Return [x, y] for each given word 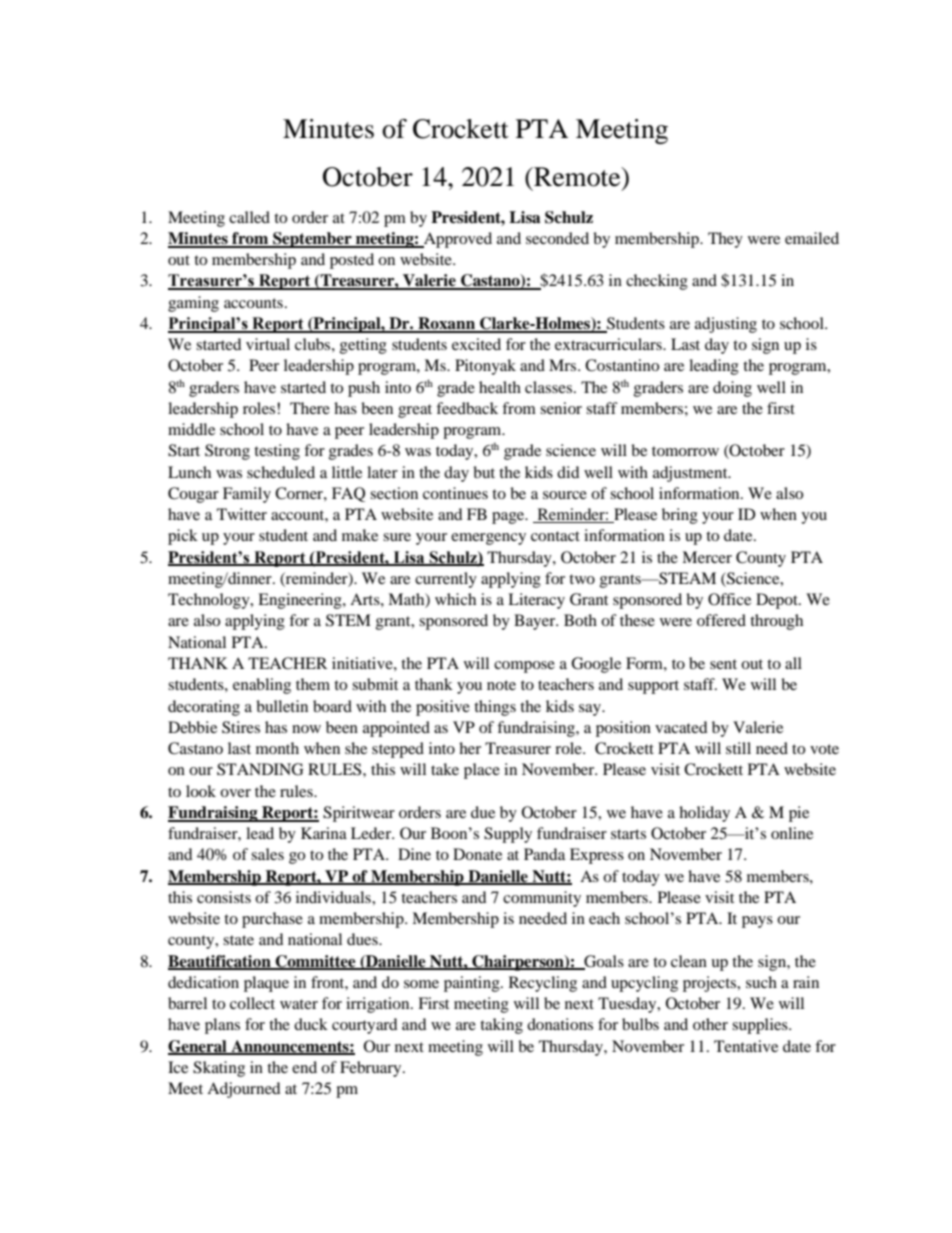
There [310, 408]
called [249, 217]
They [725, 240]
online [792, 833]
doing [732, 389]
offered [721, 620]
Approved [457, 240]
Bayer [536, 622]
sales [267, 854]
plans [222, 1026]
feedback [467, 408]
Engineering [301, 601]
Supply [508, 835]
